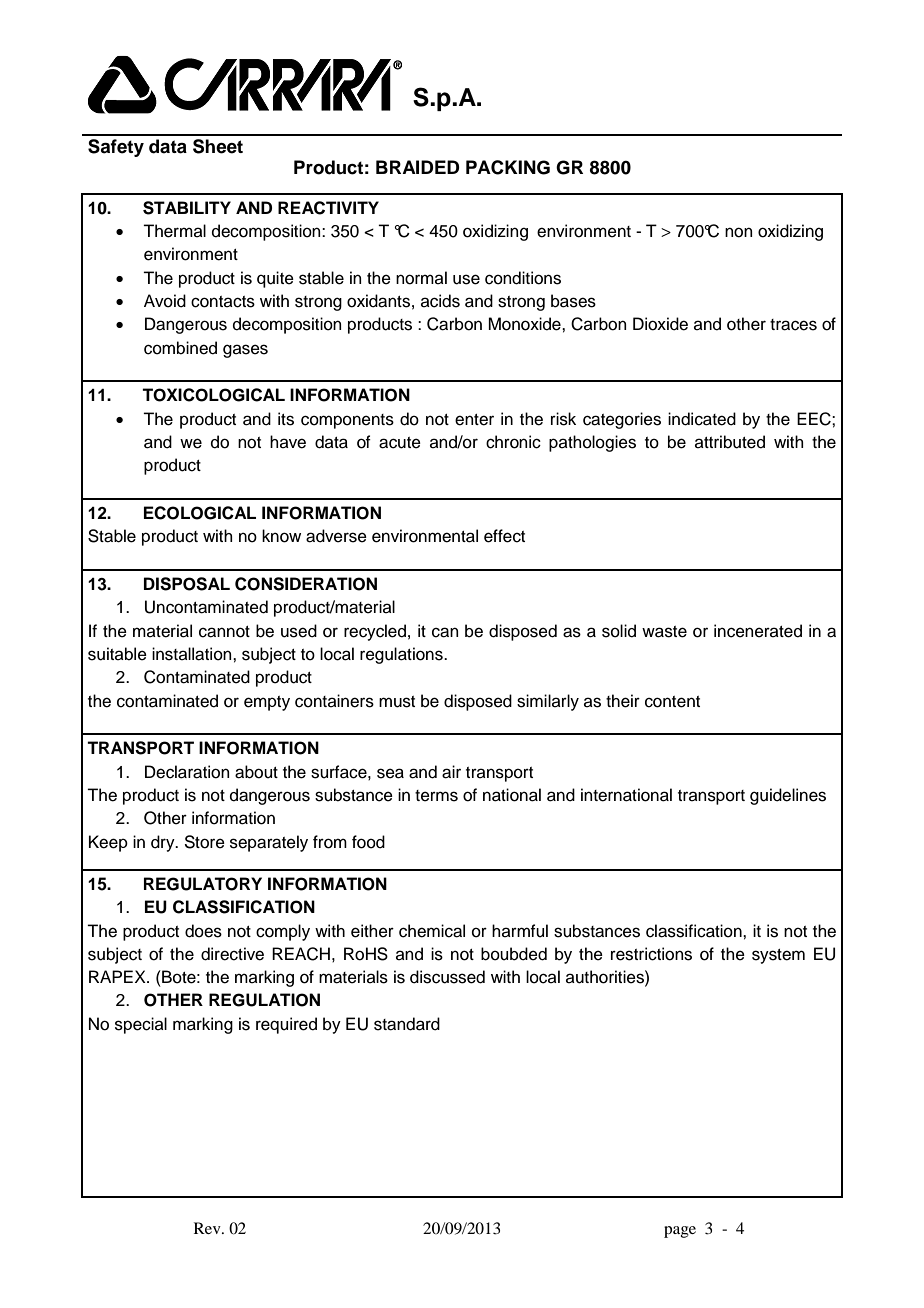 This image has height=1308, width=924. What do you see at coordinates (208, 1228) in the image?
I see `Rev` at bounding box center [208, 1228].
